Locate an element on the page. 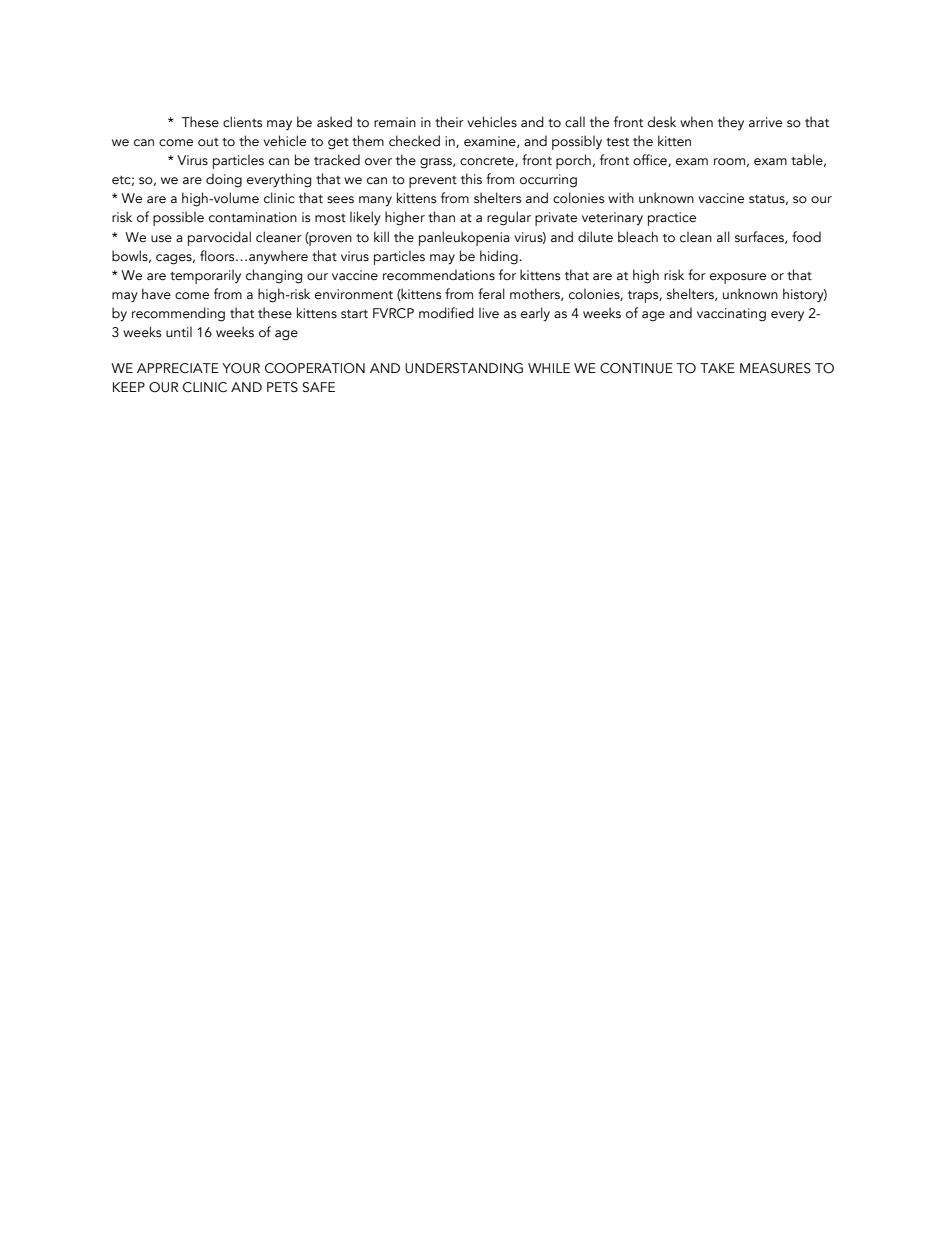  recommending is located at coordinates (178, 314).
